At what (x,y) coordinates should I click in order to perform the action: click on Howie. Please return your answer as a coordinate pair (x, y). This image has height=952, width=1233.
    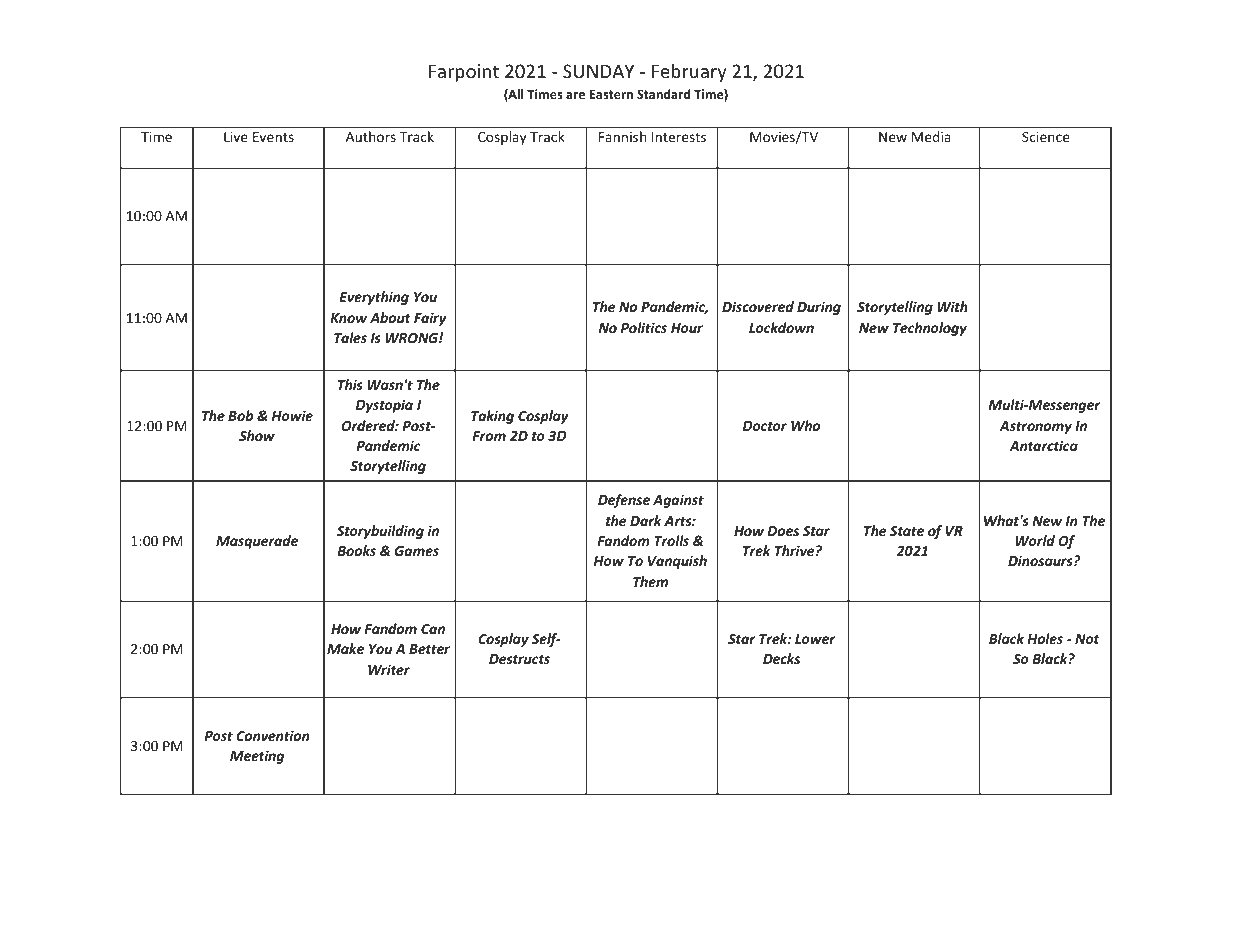
    Looking at the image, I should click on (292, 415).
